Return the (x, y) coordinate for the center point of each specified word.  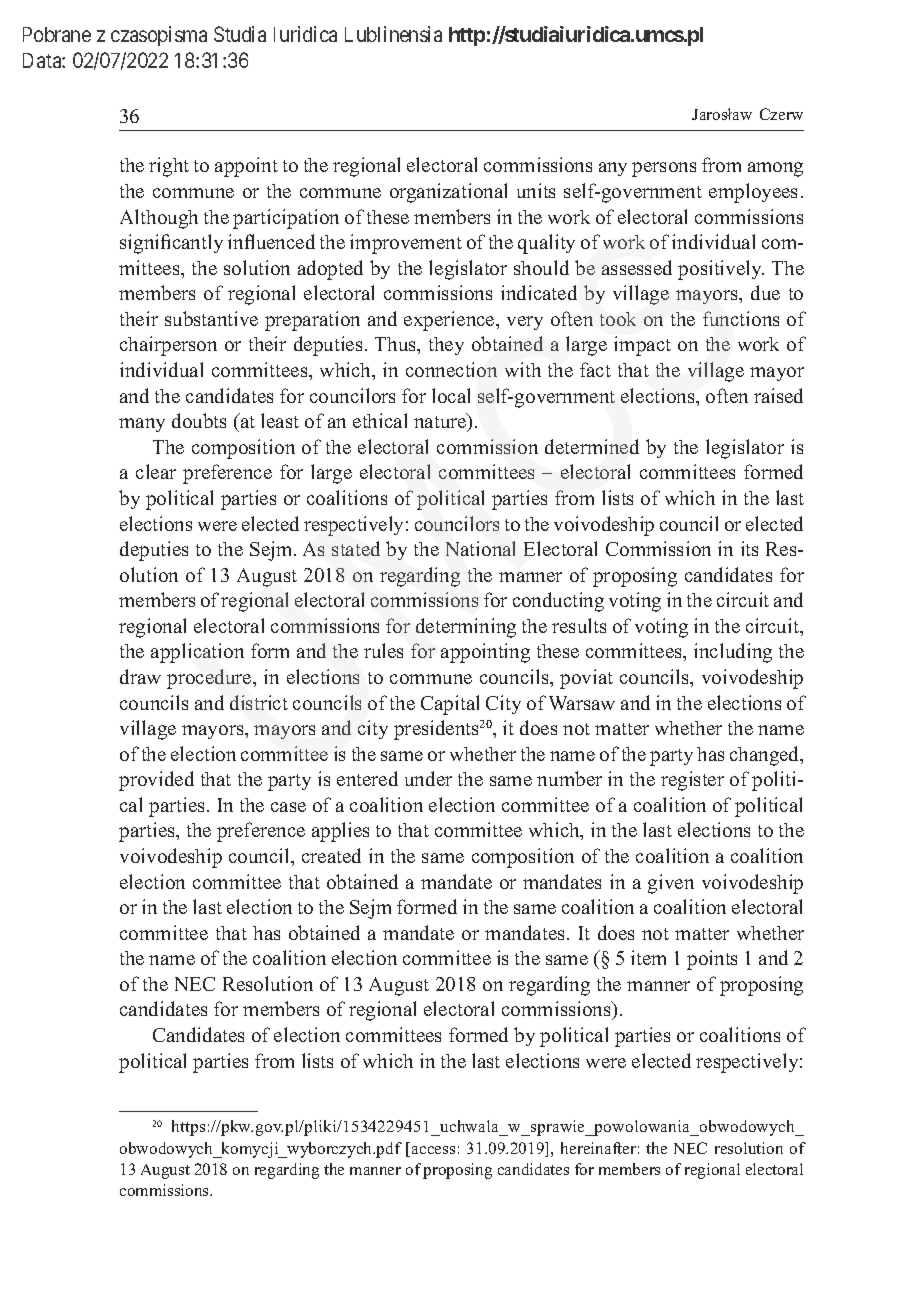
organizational (448, 193)
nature (441, 422)
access (433, 1150)
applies (340, 832)
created (331, 855)
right (169, 167)
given (671, 884)
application (197, 653)
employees (753, 193)
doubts (199, 420)
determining (466, 628)
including (733, 653)
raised (778, 395)
